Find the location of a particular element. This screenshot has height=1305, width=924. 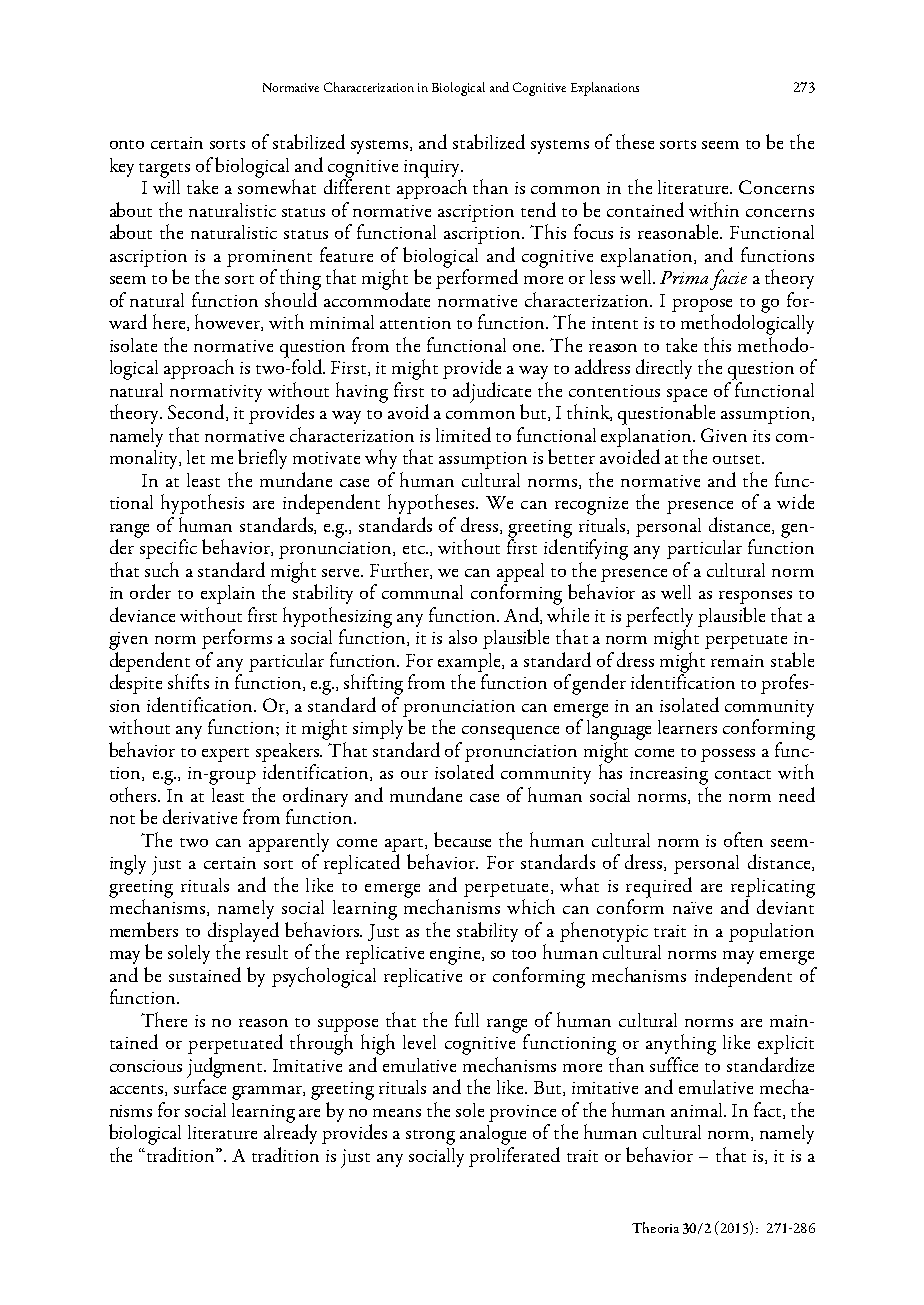

perfectly is located at coordinates (659, 618).
